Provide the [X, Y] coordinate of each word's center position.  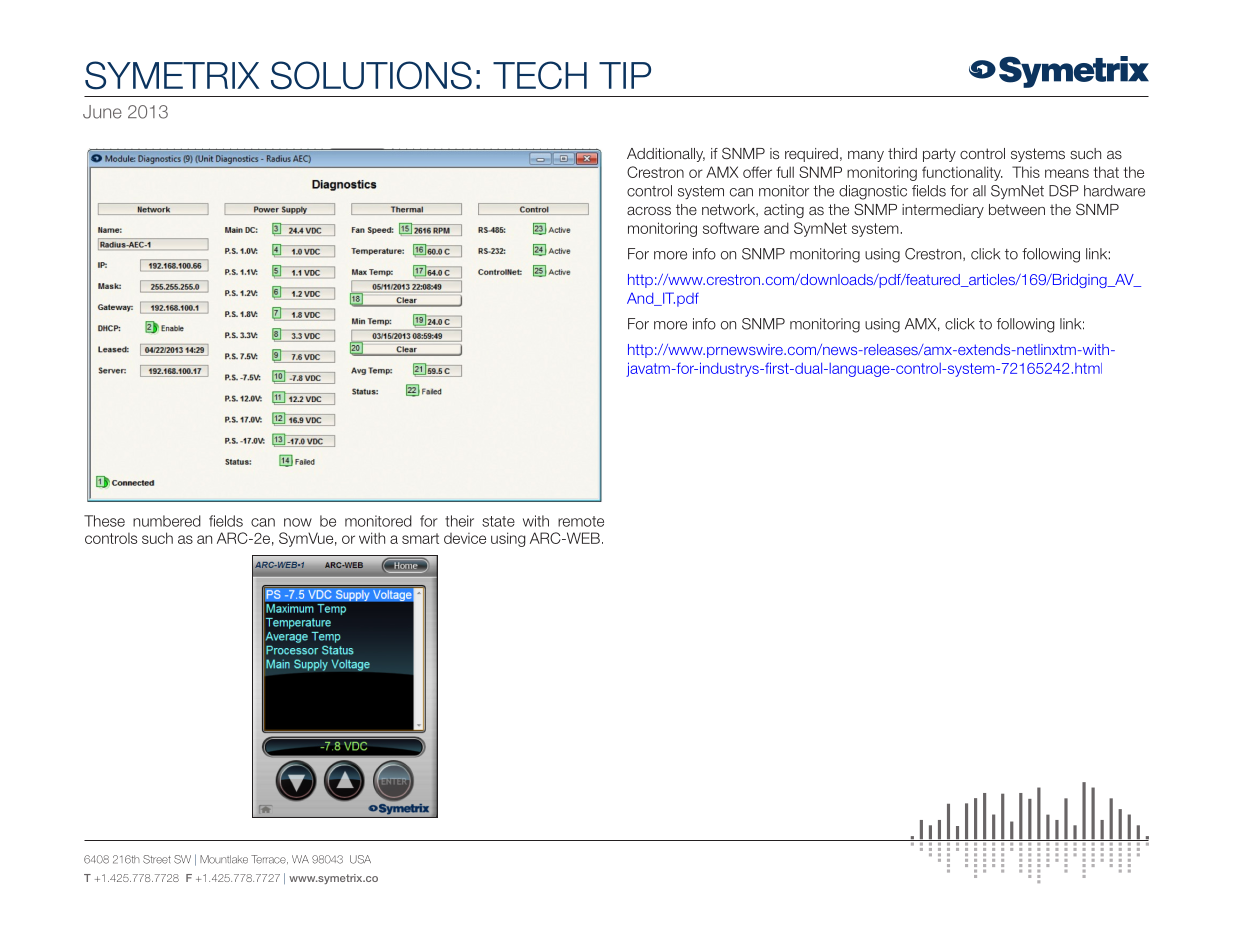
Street [157, 859]
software [731, 228]
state [498, 521]
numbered [167, 521]
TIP [625, 75]
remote [581, 521]
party [939, 155]
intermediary [943, 211]
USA [360, 859]
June [102, 112]
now [298, 522]
